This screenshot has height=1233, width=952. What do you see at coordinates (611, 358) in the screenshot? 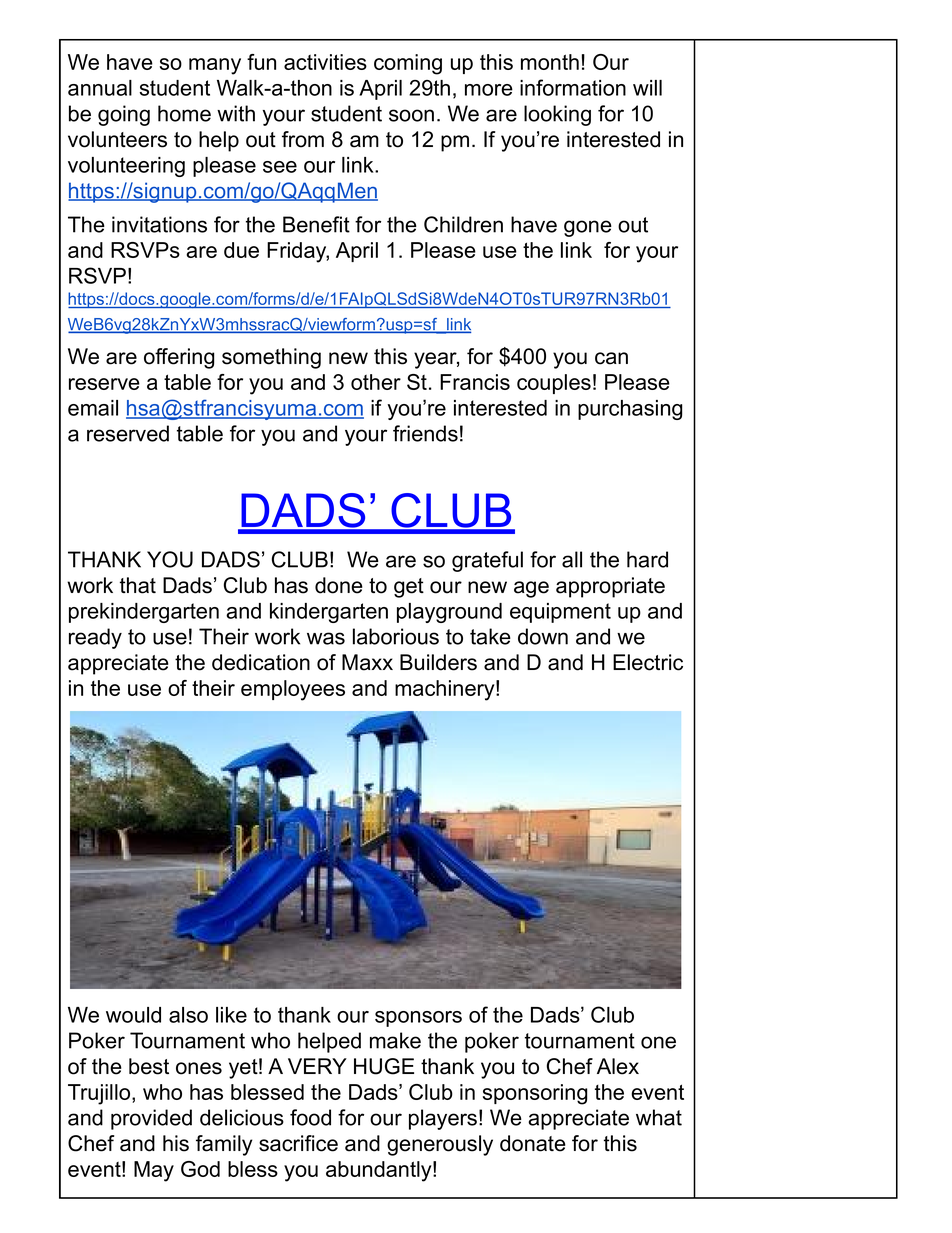
I see `can` at bounding box center [611, 358].
